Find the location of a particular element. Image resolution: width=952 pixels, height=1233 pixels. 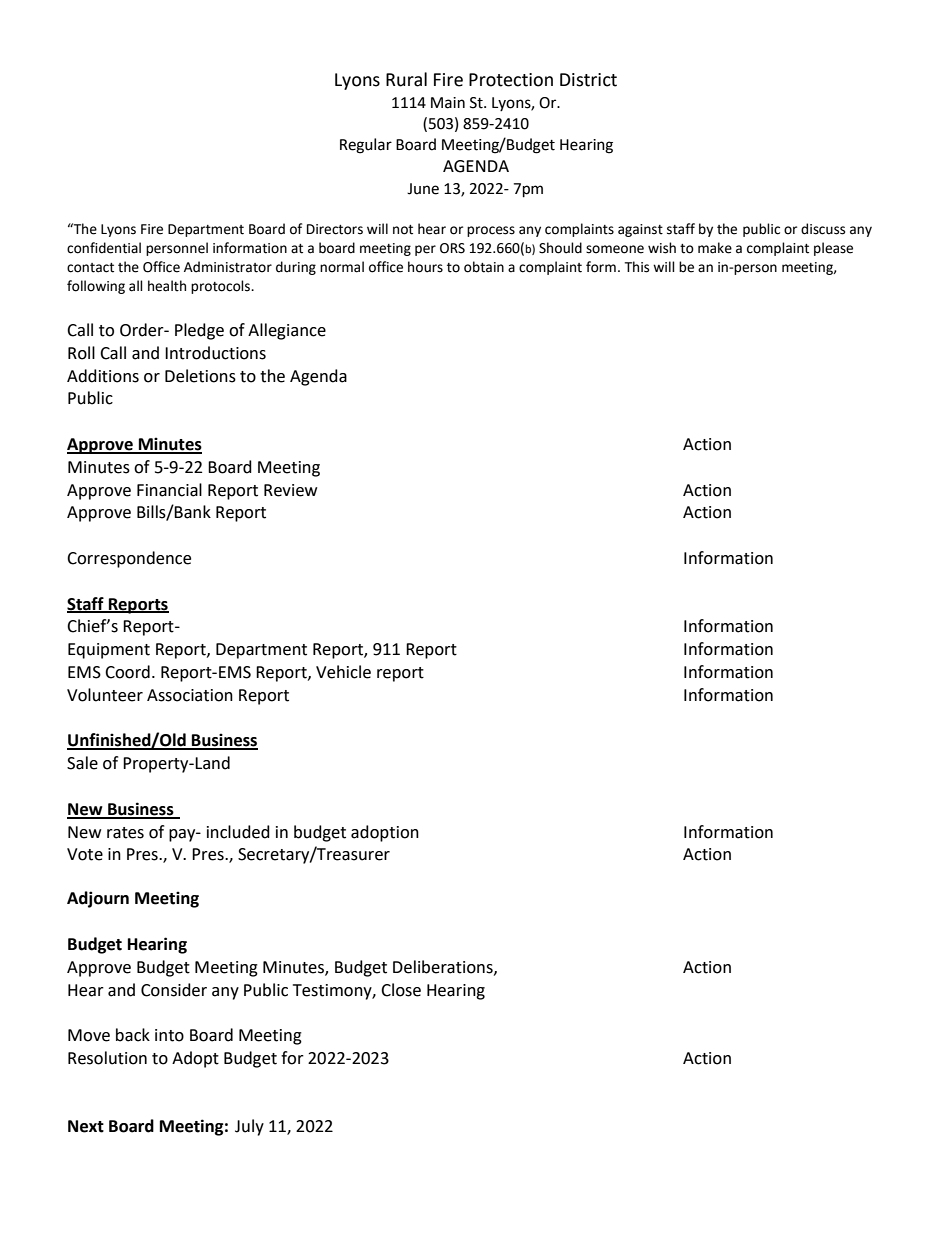

Regular is located at coordinates (366, 146).
